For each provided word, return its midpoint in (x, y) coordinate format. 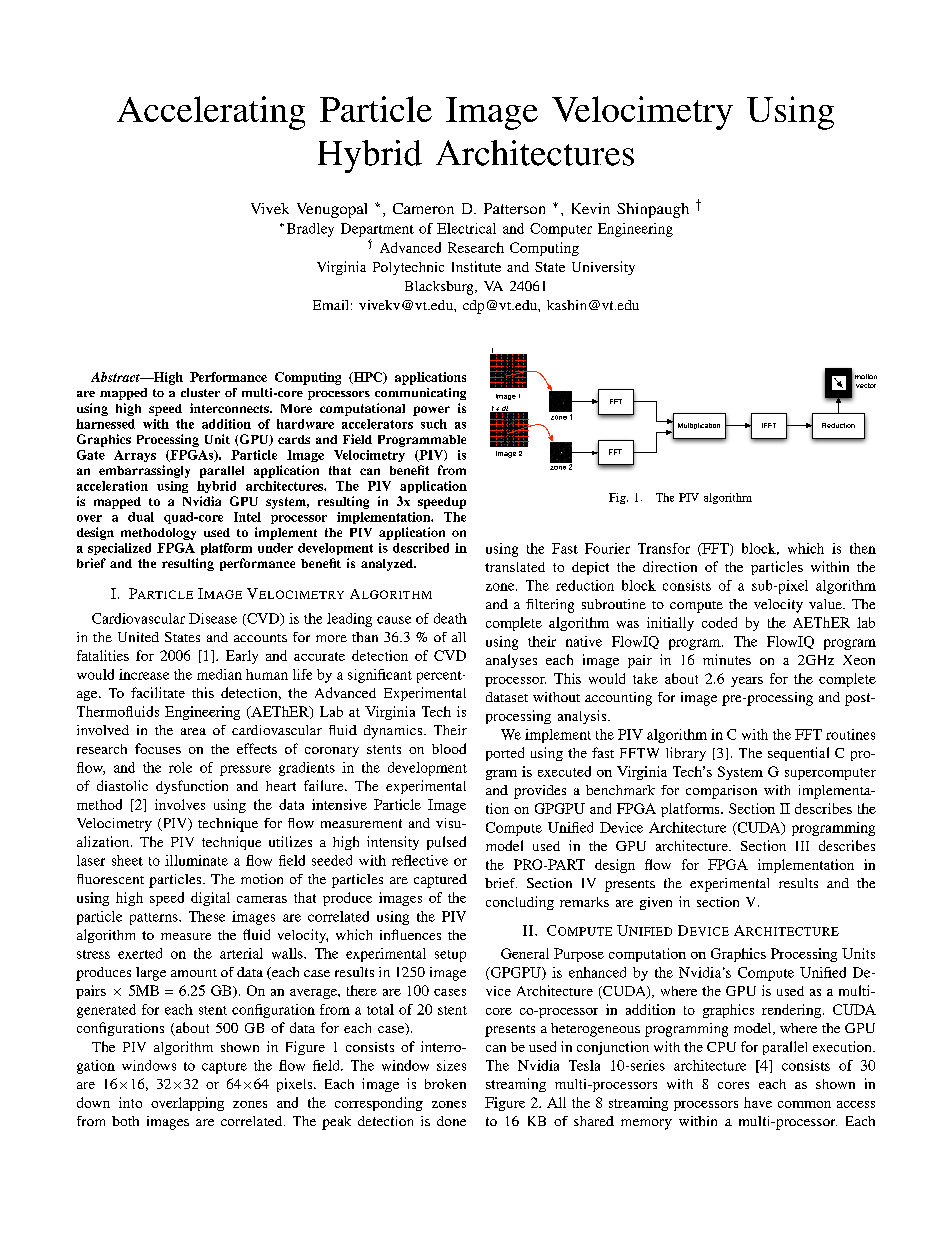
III (802, 846)
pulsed (446, 843)
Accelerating (211, 113)
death (450, 618)
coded (719, 622)
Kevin (591, 208)
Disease (213, 618)
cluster (200, 392)
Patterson (514, 208)
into (130, 1102)
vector (866, 385)
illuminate (196, 860)
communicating (420, 394)
